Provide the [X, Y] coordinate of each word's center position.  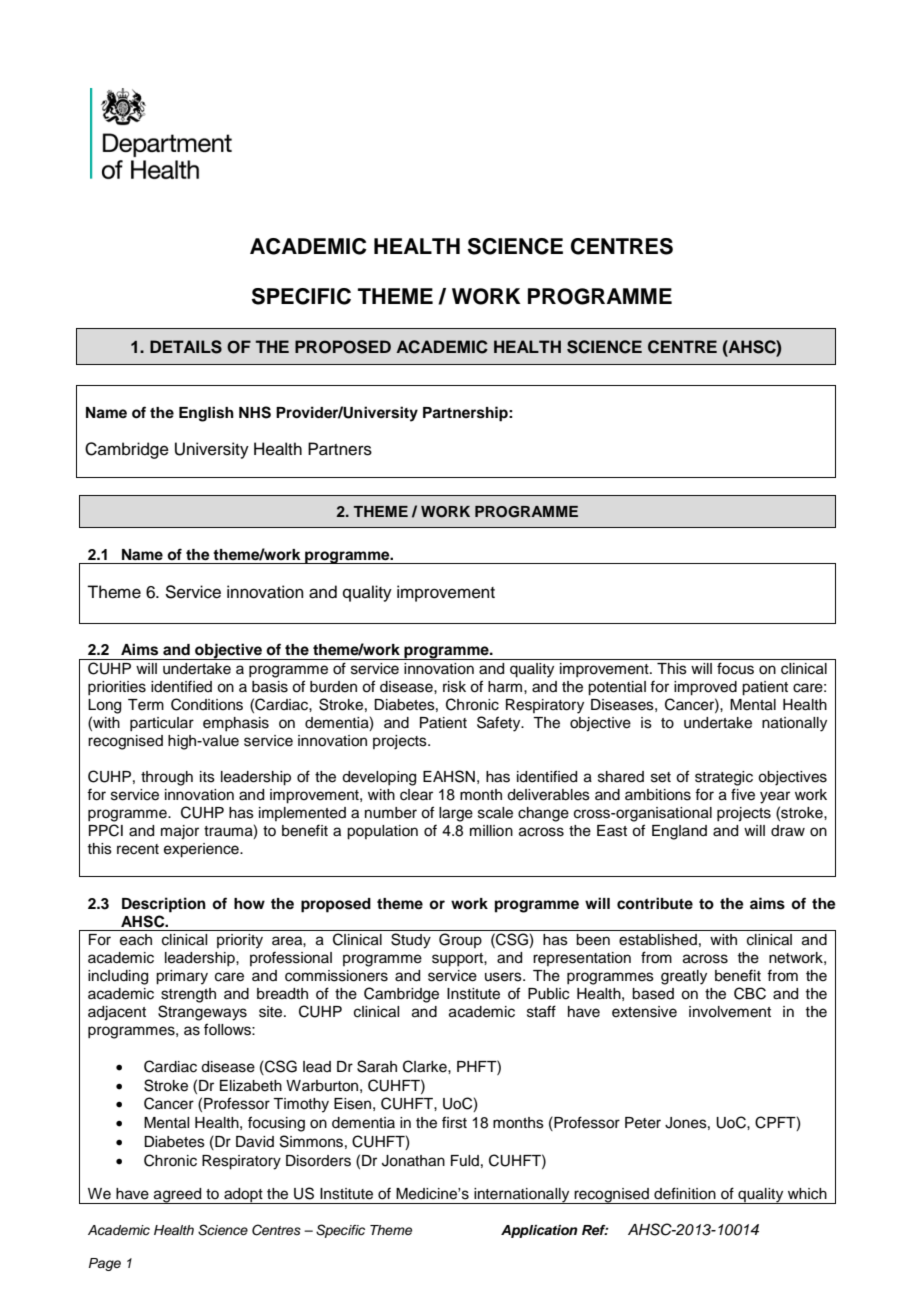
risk [454, 687]
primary [182, 977]
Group [460, 940]
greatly [684, 977]
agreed [178, 1196]
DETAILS [186, 347]
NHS [255, 412]
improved [705, 688]
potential [617, 688]
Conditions [207, 704]
